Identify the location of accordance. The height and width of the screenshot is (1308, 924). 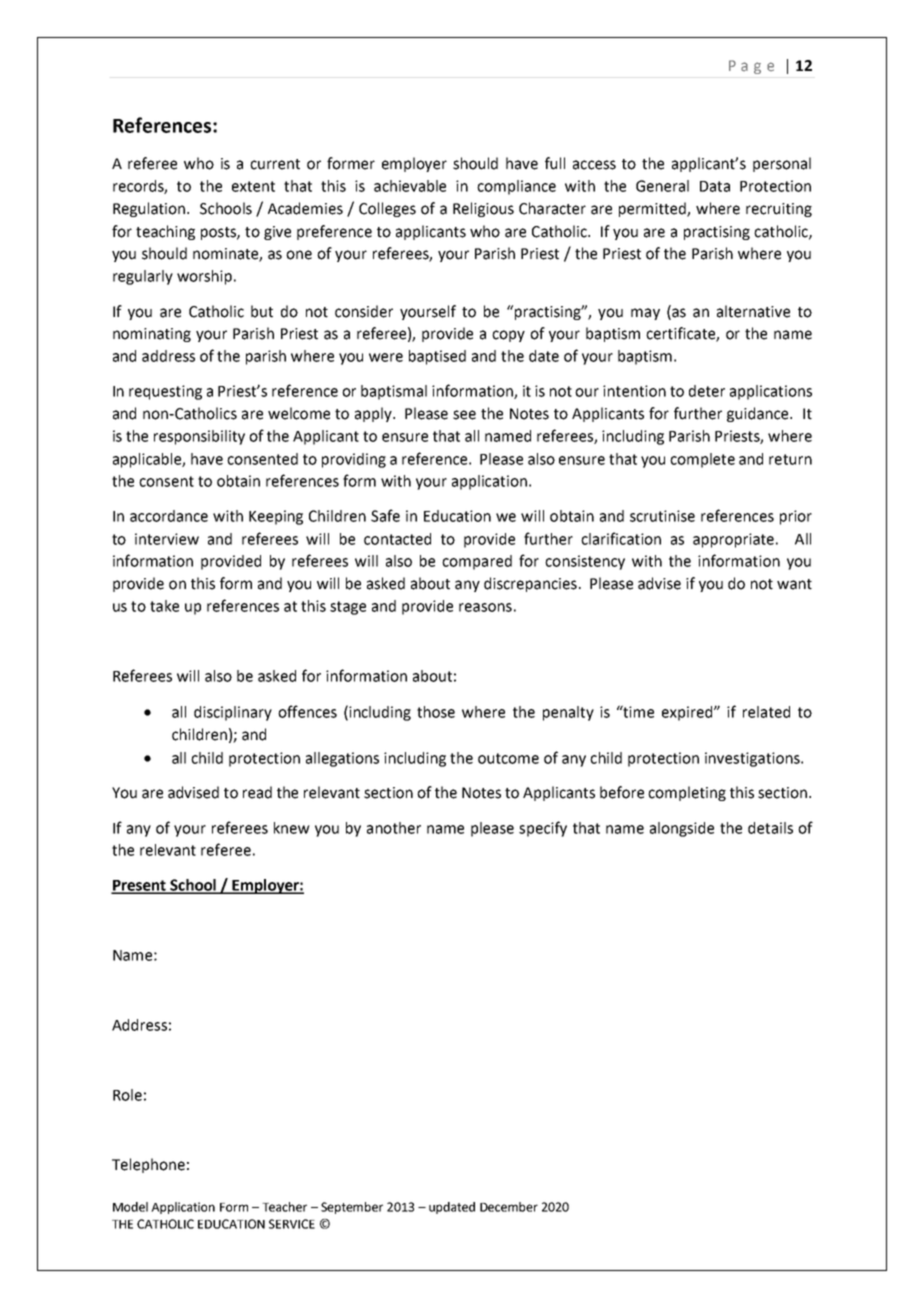
(169, 516).
